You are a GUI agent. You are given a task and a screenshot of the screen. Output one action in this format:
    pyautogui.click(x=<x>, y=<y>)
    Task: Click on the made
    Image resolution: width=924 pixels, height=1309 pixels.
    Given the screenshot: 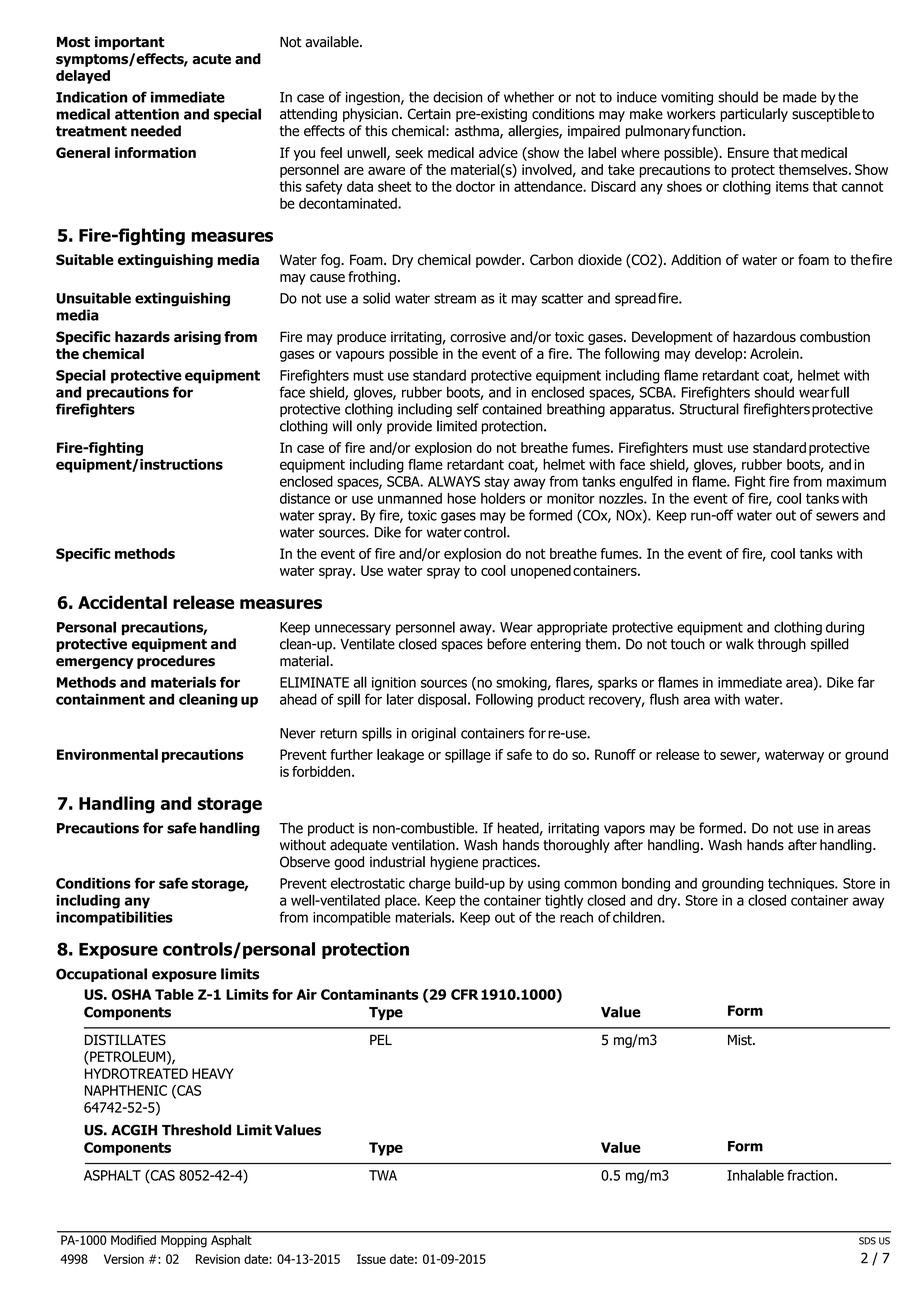 What is the action you would take?
    pyautogui.click(x=800, y=97)
